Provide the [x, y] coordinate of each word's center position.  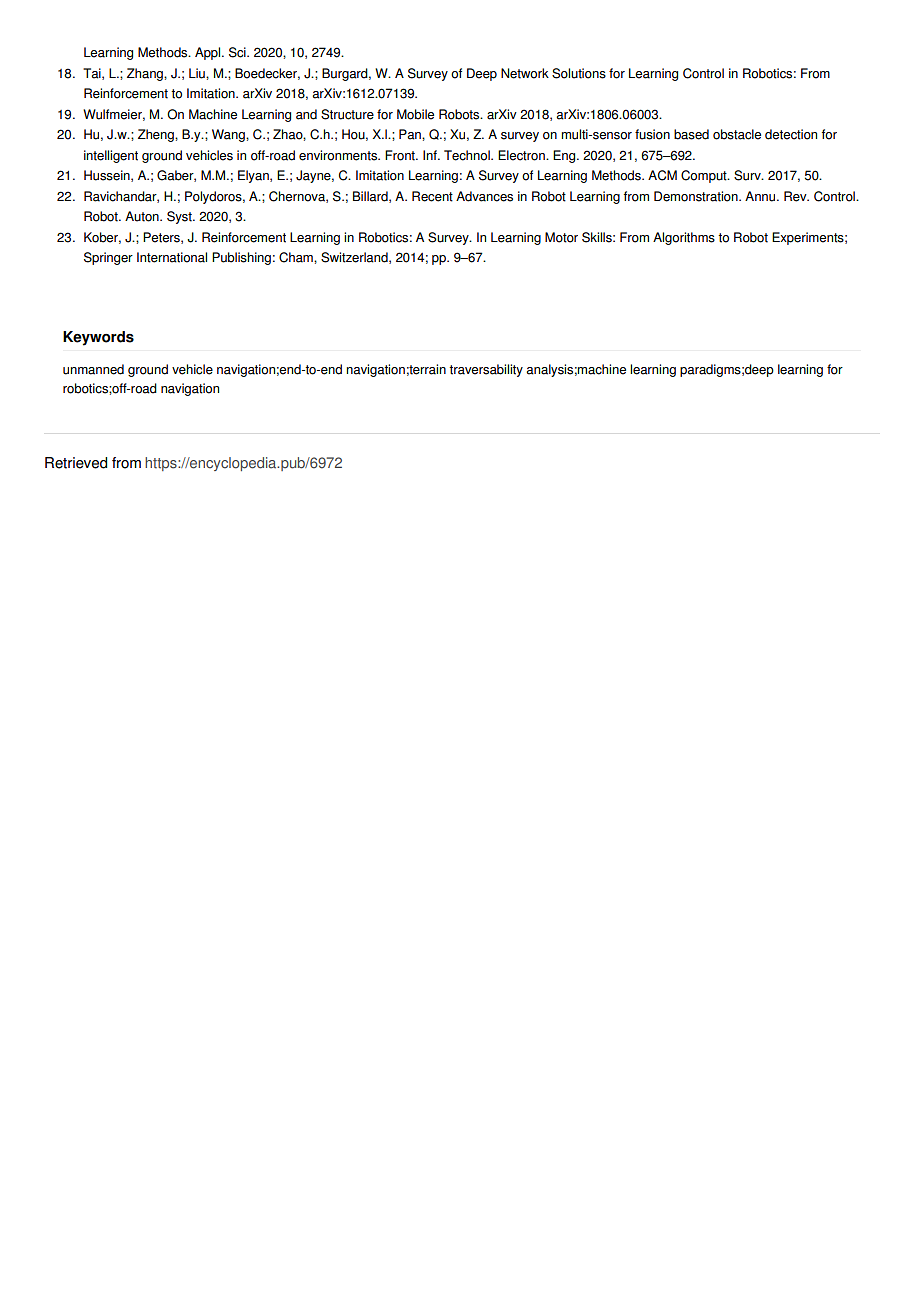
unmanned [93, 369]
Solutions [579, 73]
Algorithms [684, 238]
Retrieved [76, 463]
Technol [468, 155]
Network [525, 73]
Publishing [241, 258]
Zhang [146, 74]
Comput [705, 176]
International [172, 257]
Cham [297, 257]
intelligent [111, 156]
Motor [561, 237]
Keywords [98, 338]
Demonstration [697, 196]
